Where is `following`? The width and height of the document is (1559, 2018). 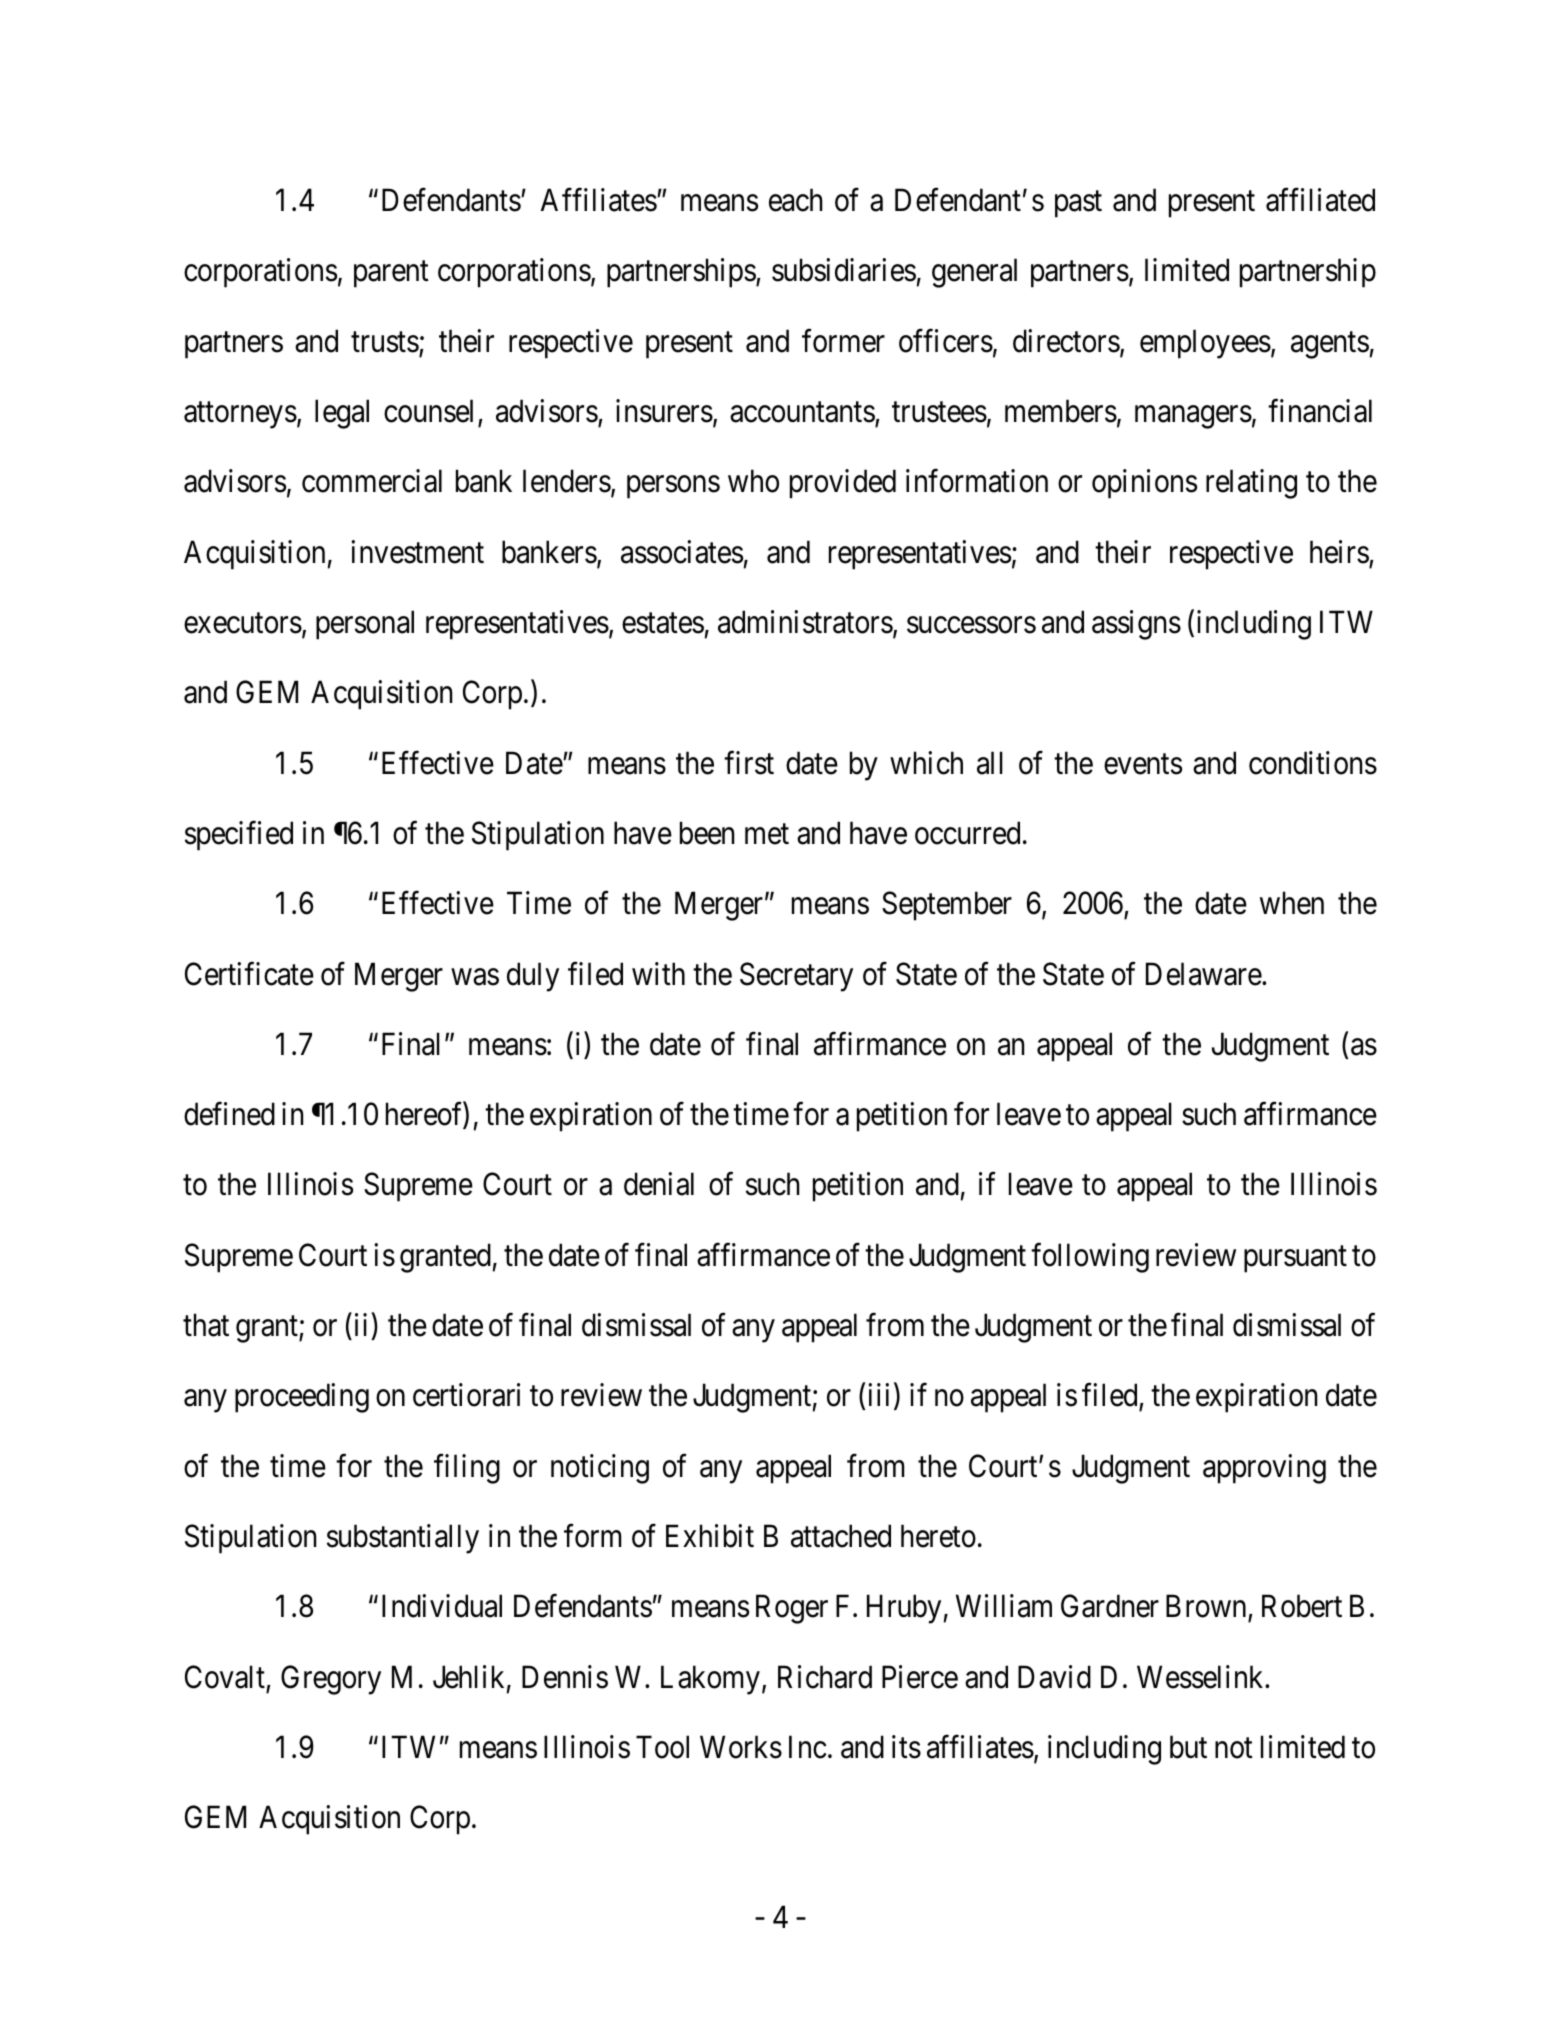 following is located at coordinates (1090, 1258).
